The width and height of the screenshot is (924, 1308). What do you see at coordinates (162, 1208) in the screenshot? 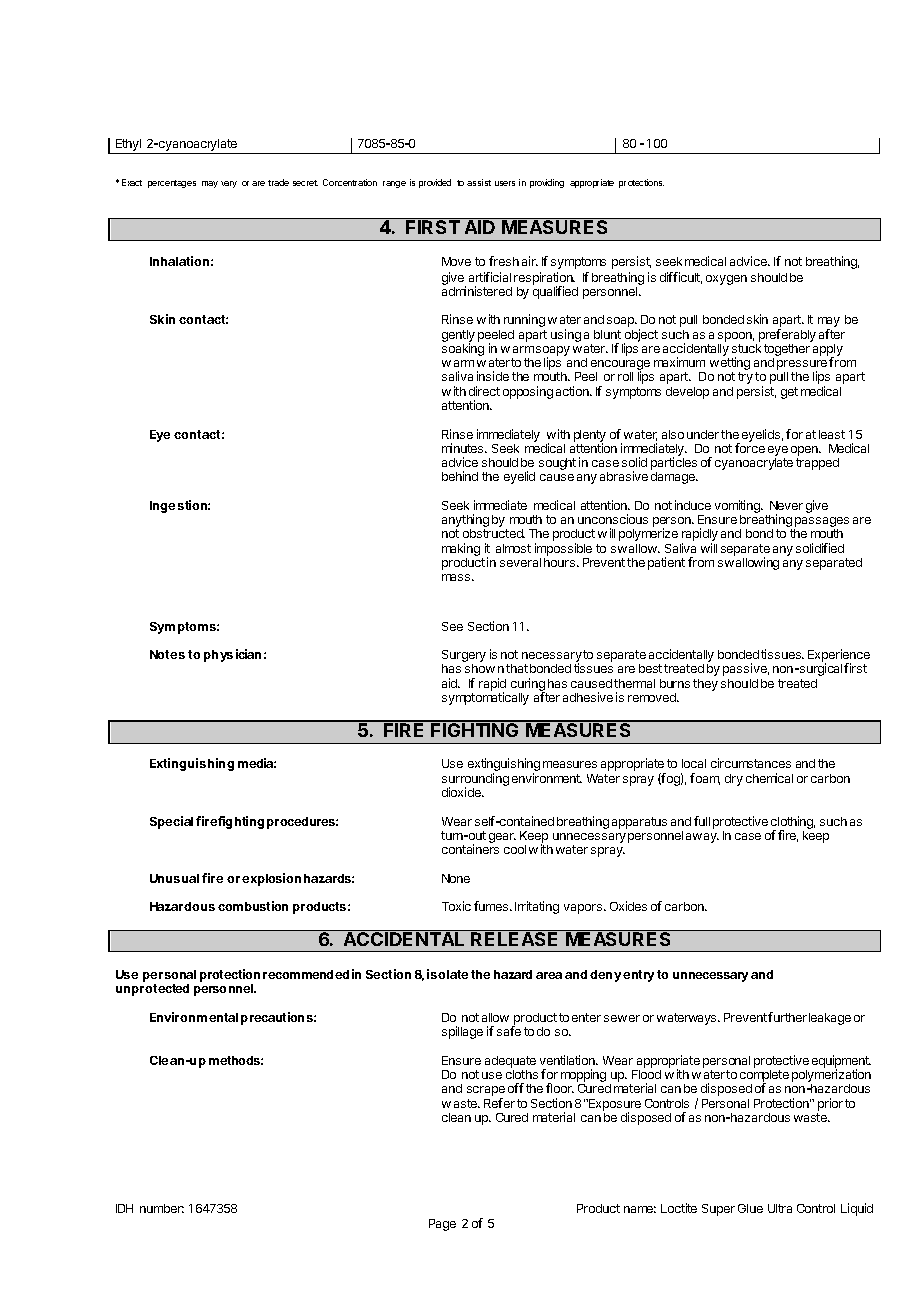
I see `number` at bounding box center [162, 1208].
